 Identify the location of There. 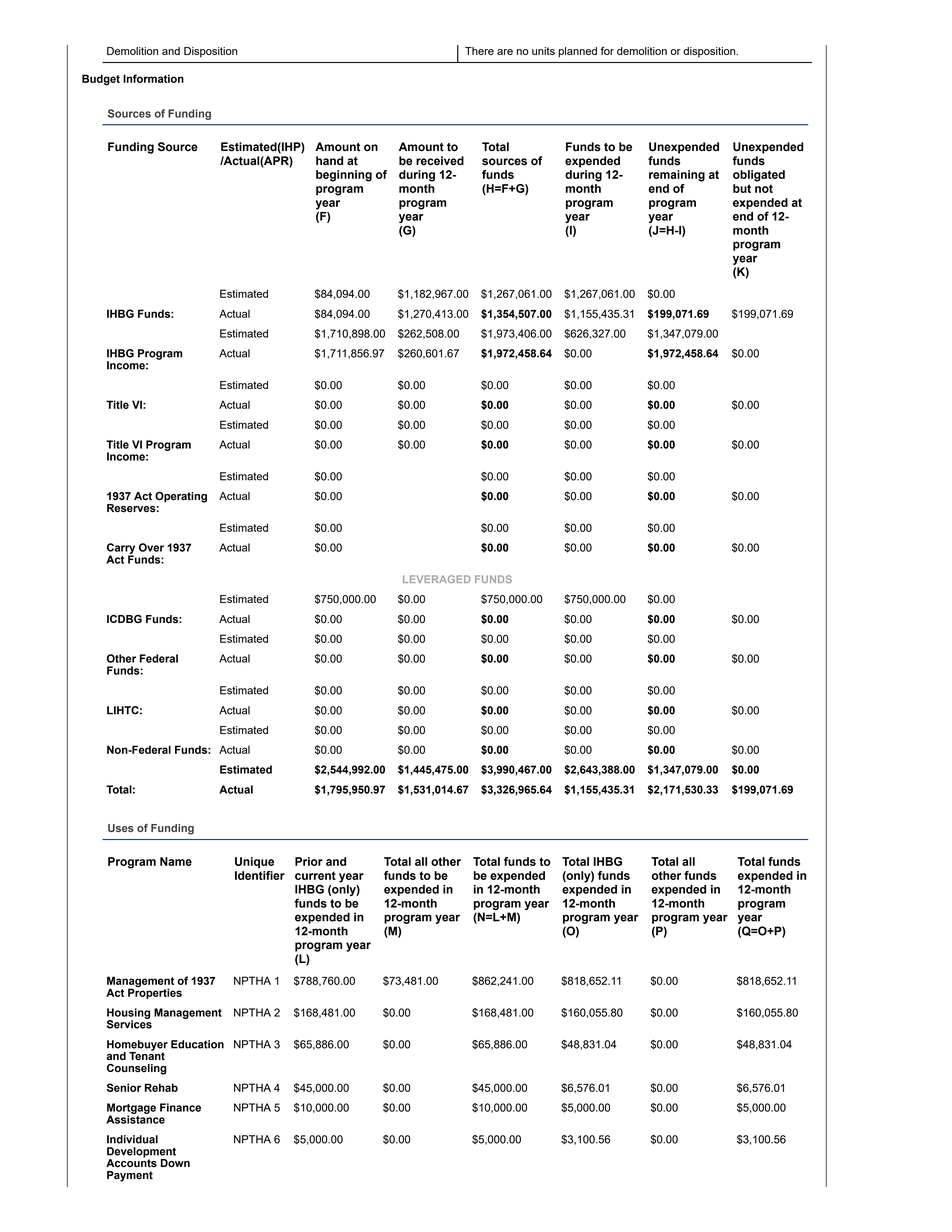
(479, 51).
